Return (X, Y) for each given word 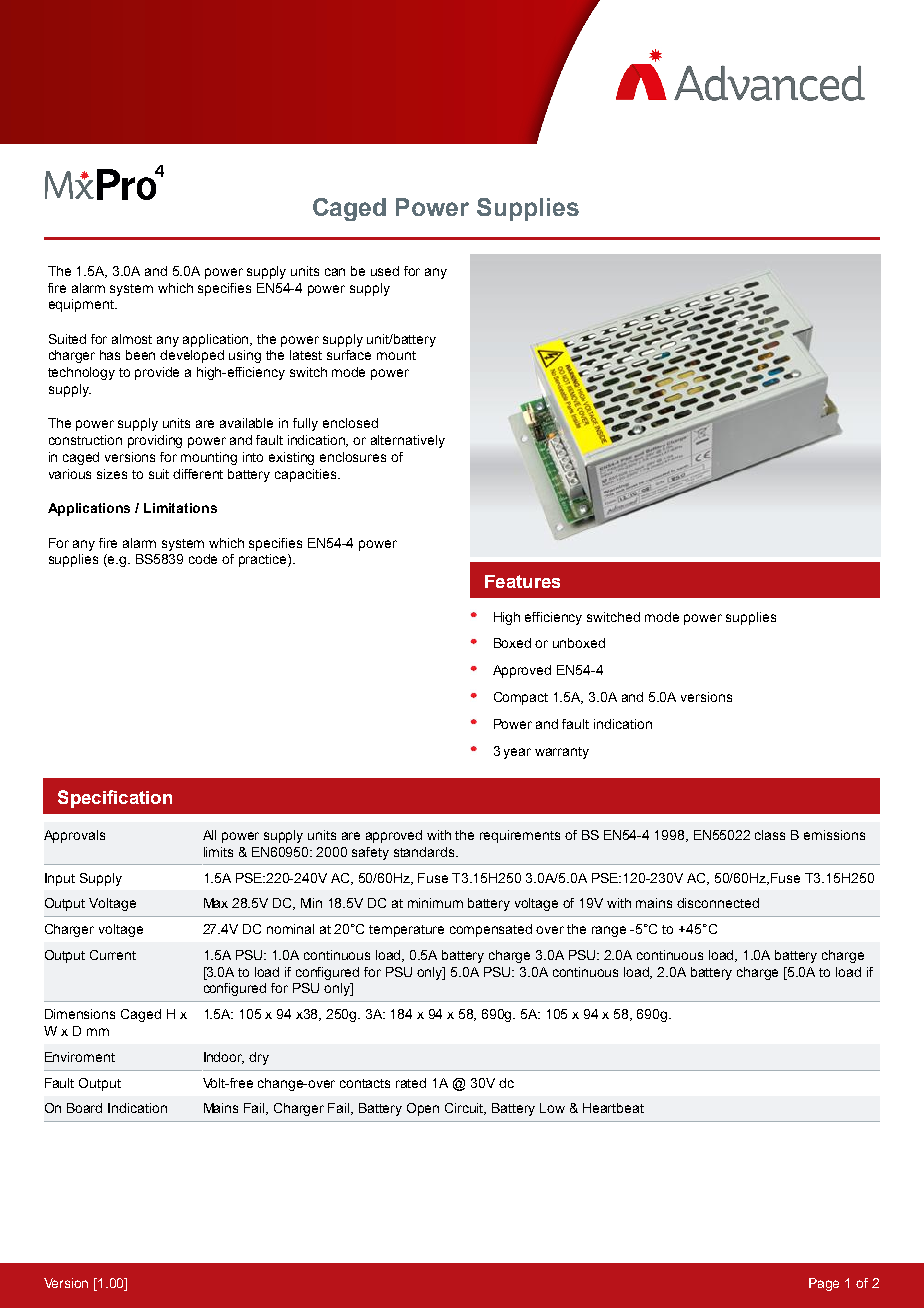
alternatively (408, 441)
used (385, 271)
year (517, 753)
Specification (115, 799)
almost (132, 339)
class (770, 835)
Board (84, 1108)
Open (423, 1109)
